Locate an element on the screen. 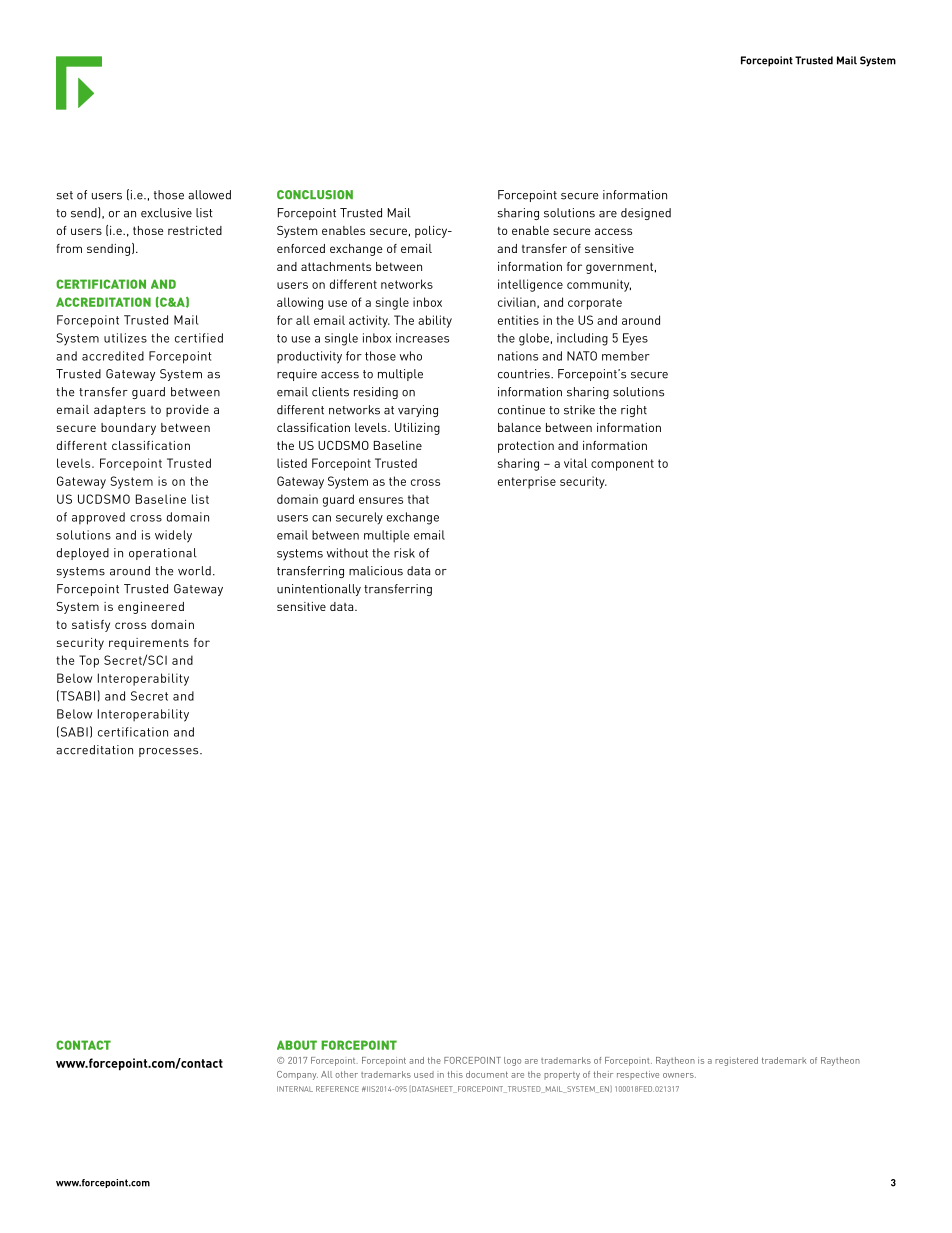  boundary is located at coordinates (128, 429).
